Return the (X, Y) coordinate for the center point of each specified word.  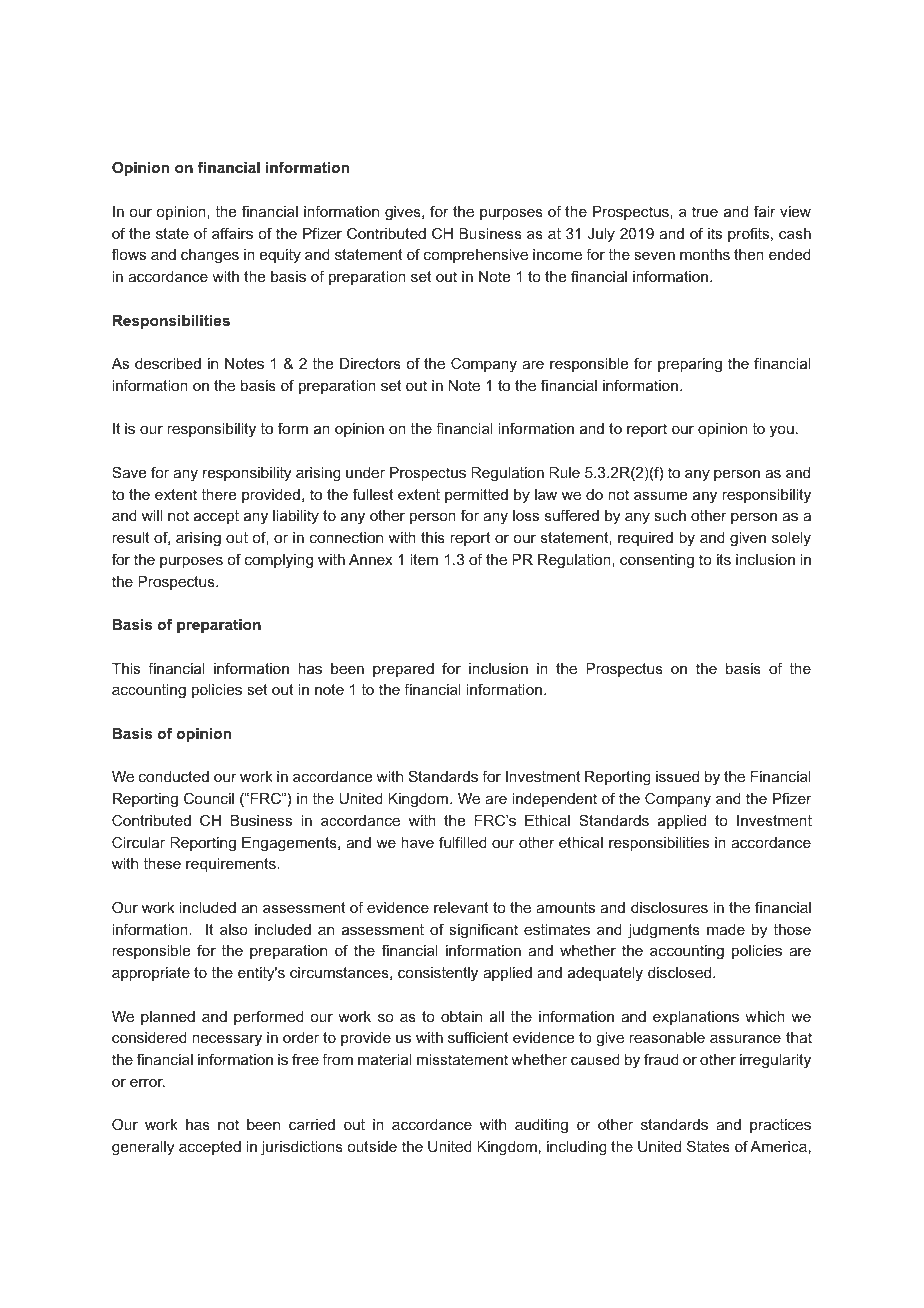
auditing (541, 1126)
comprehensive (476, 256)
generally (143, 1148)
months (705, 254)
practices (780, 1126)
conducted (174, 776)
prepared (403, 670)
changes (210, 256)
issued (677, 776)
